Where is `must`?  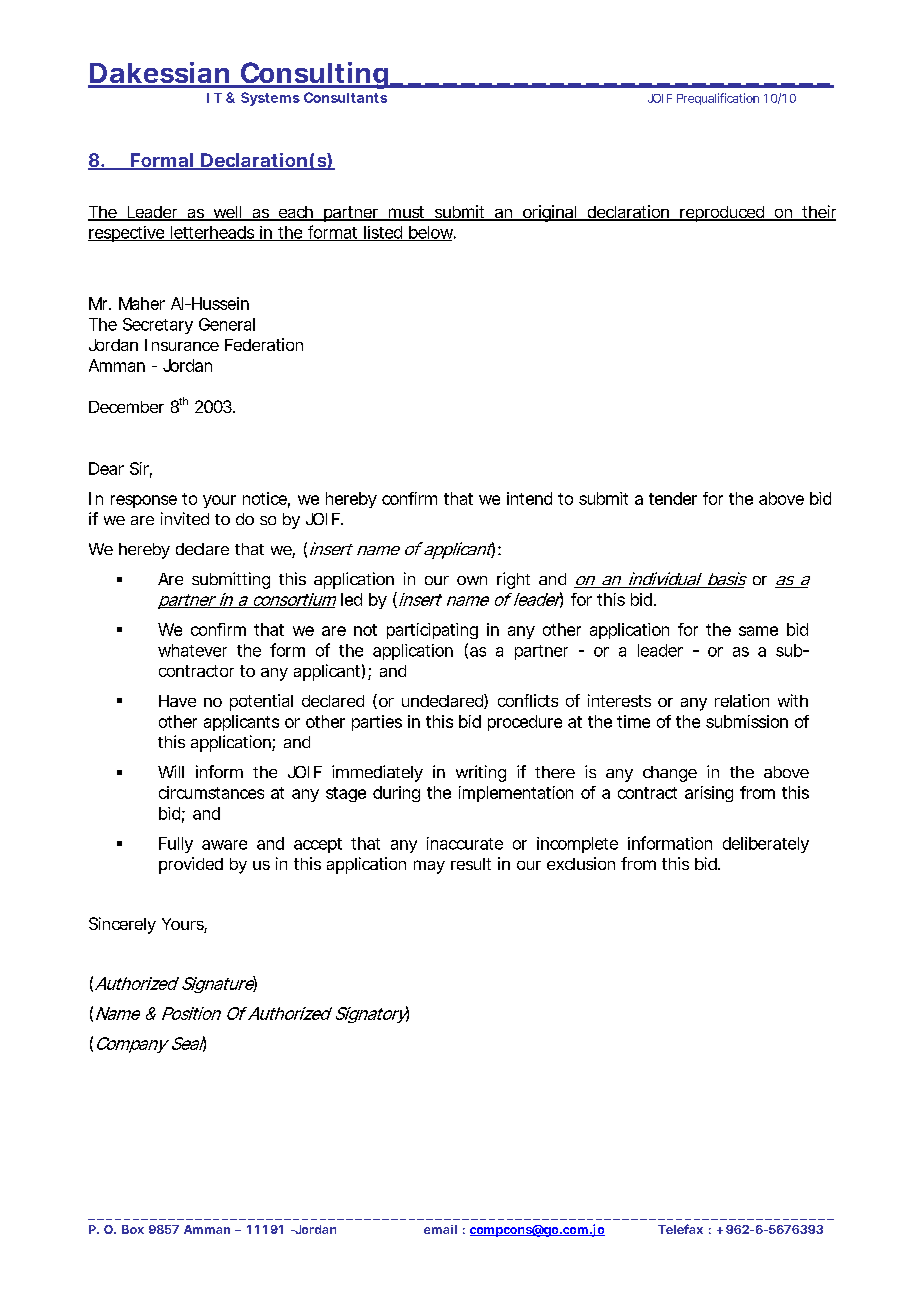 must is located at coordinates (407, 213).
